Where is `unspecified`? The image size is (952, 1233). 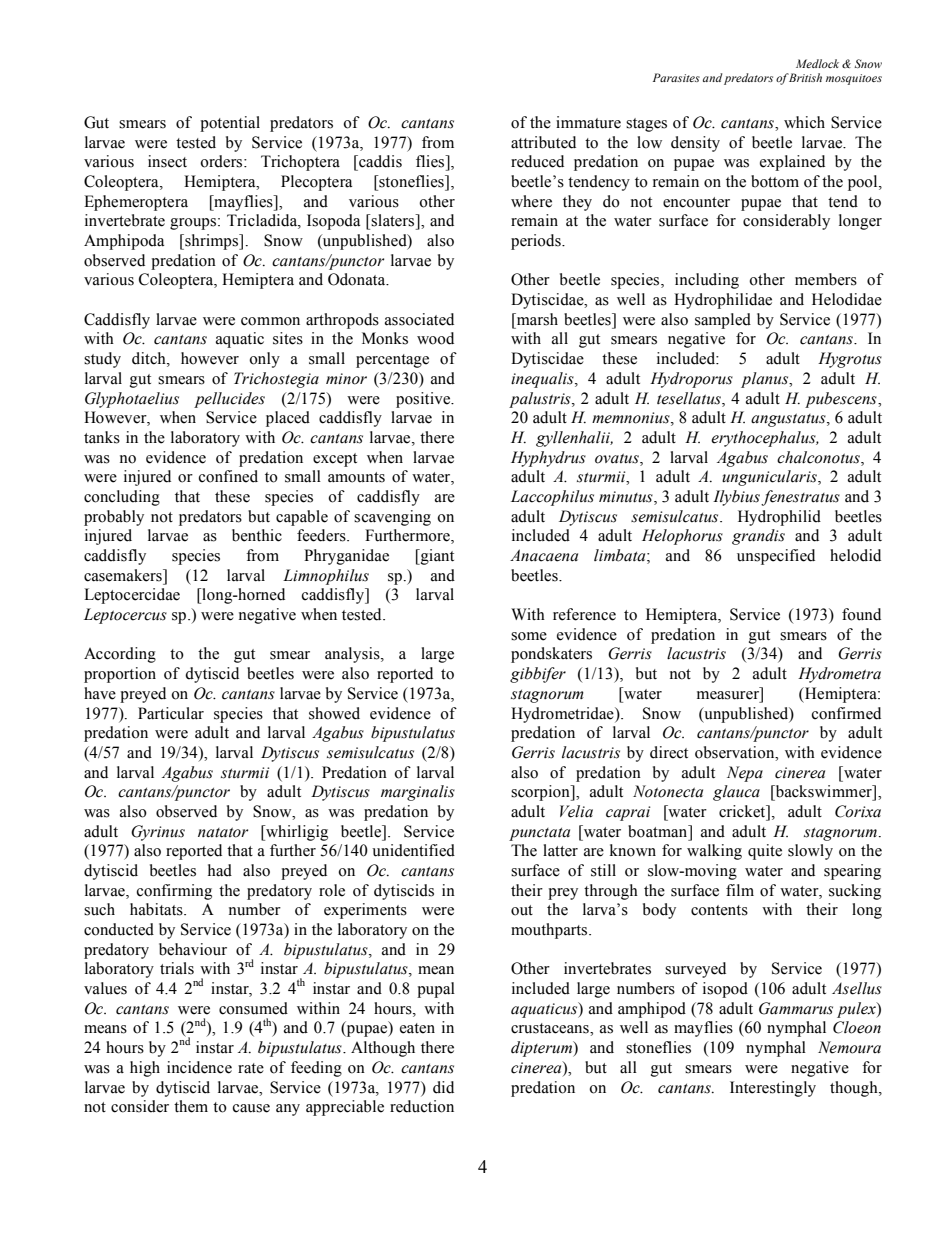 unspecified is located at coordinates (776, 557).
